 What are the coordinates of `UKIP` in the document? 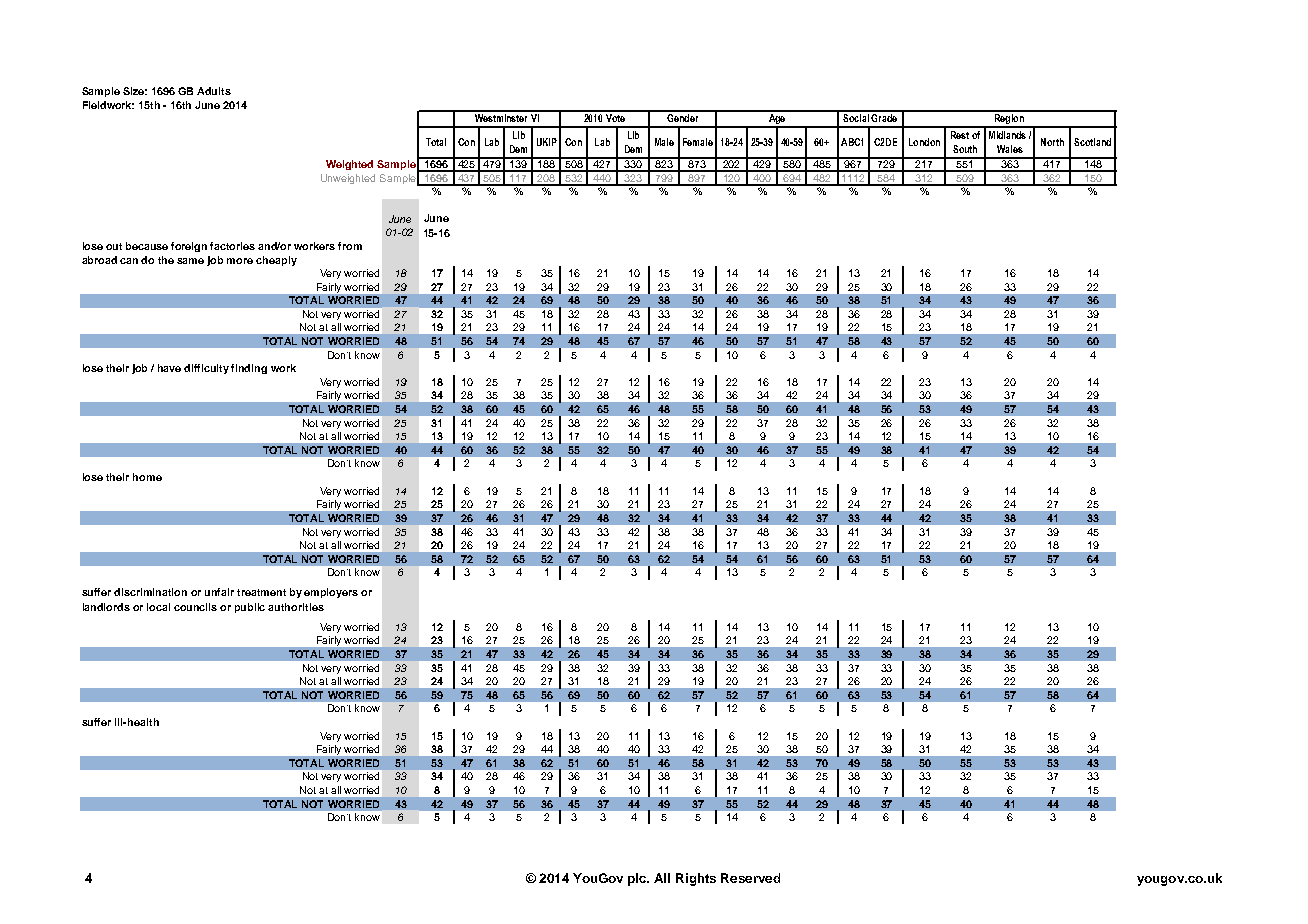 It's located at (547, 142).
